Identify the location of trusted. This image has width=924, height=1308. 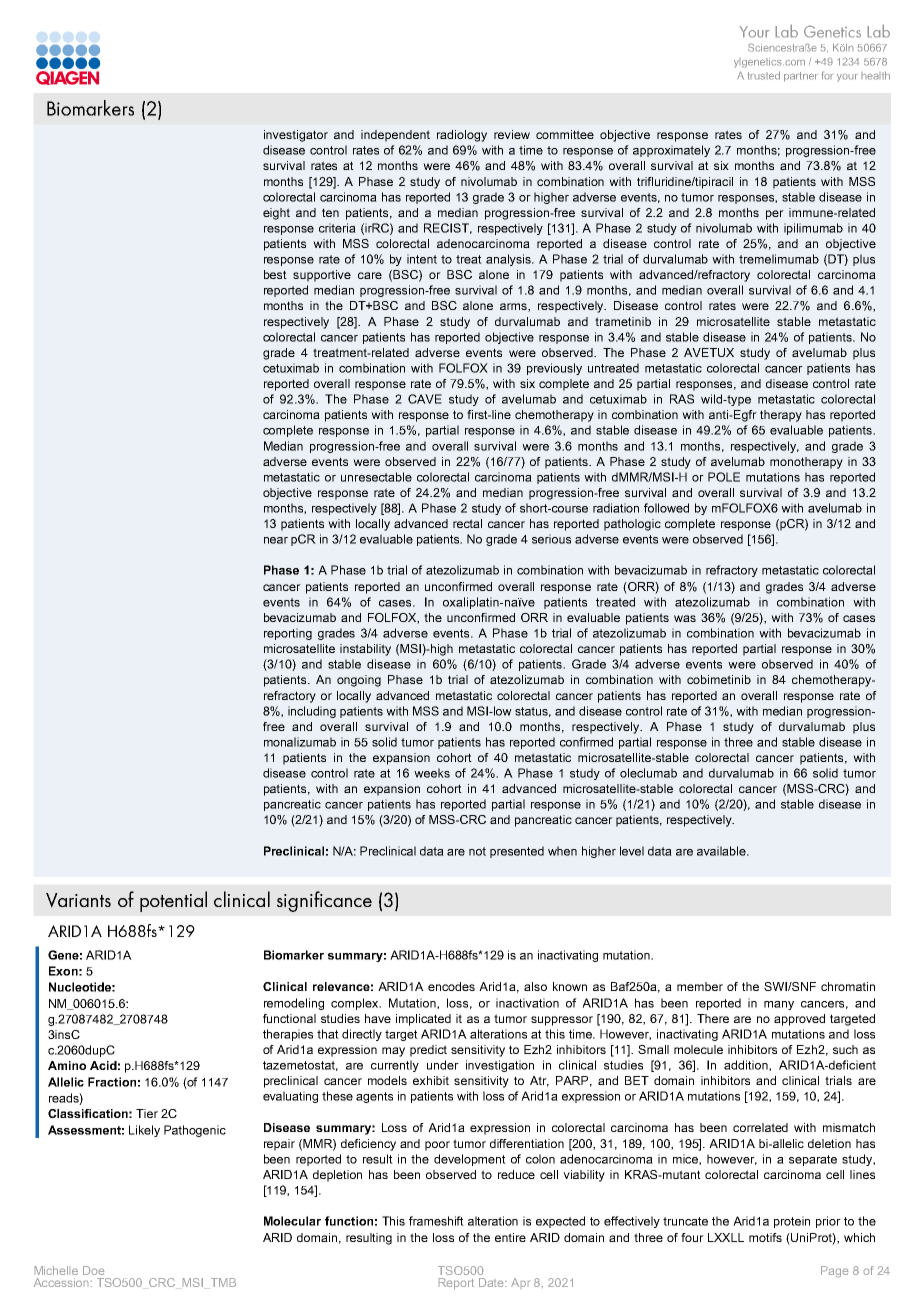
(763, 75).
